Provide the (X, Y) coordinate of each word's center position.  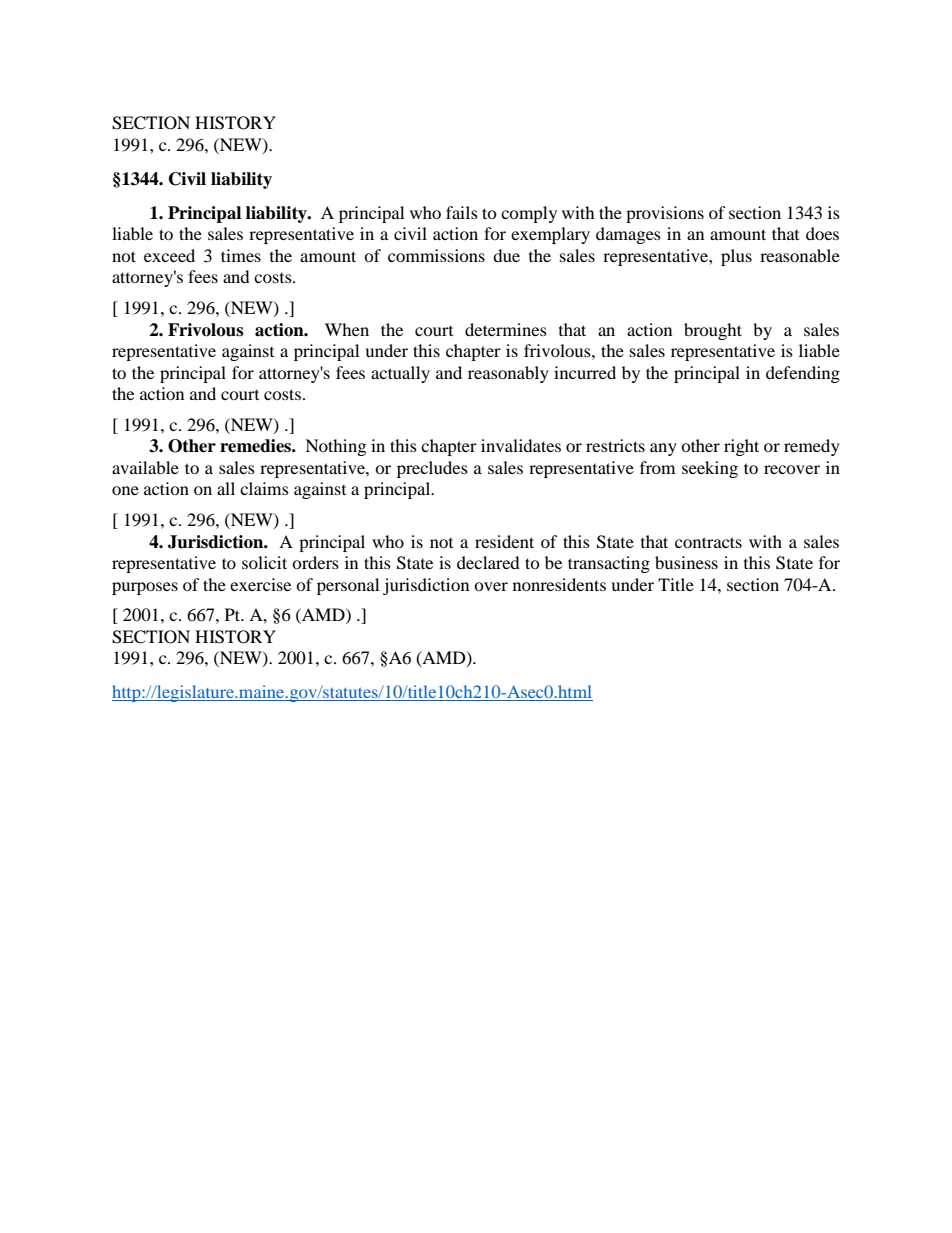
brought (713, 331)
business (686, 562)
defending (803, 374)
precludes (432, 469)
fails (462, 212)
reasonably (508, 374)
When (347, 329)
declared (488, 562)
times (241, 255)
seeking (710, 469)
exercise (260, 584)
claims (264, 488)
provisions (665, 214)
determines (506, 329)
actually (400, 374)
